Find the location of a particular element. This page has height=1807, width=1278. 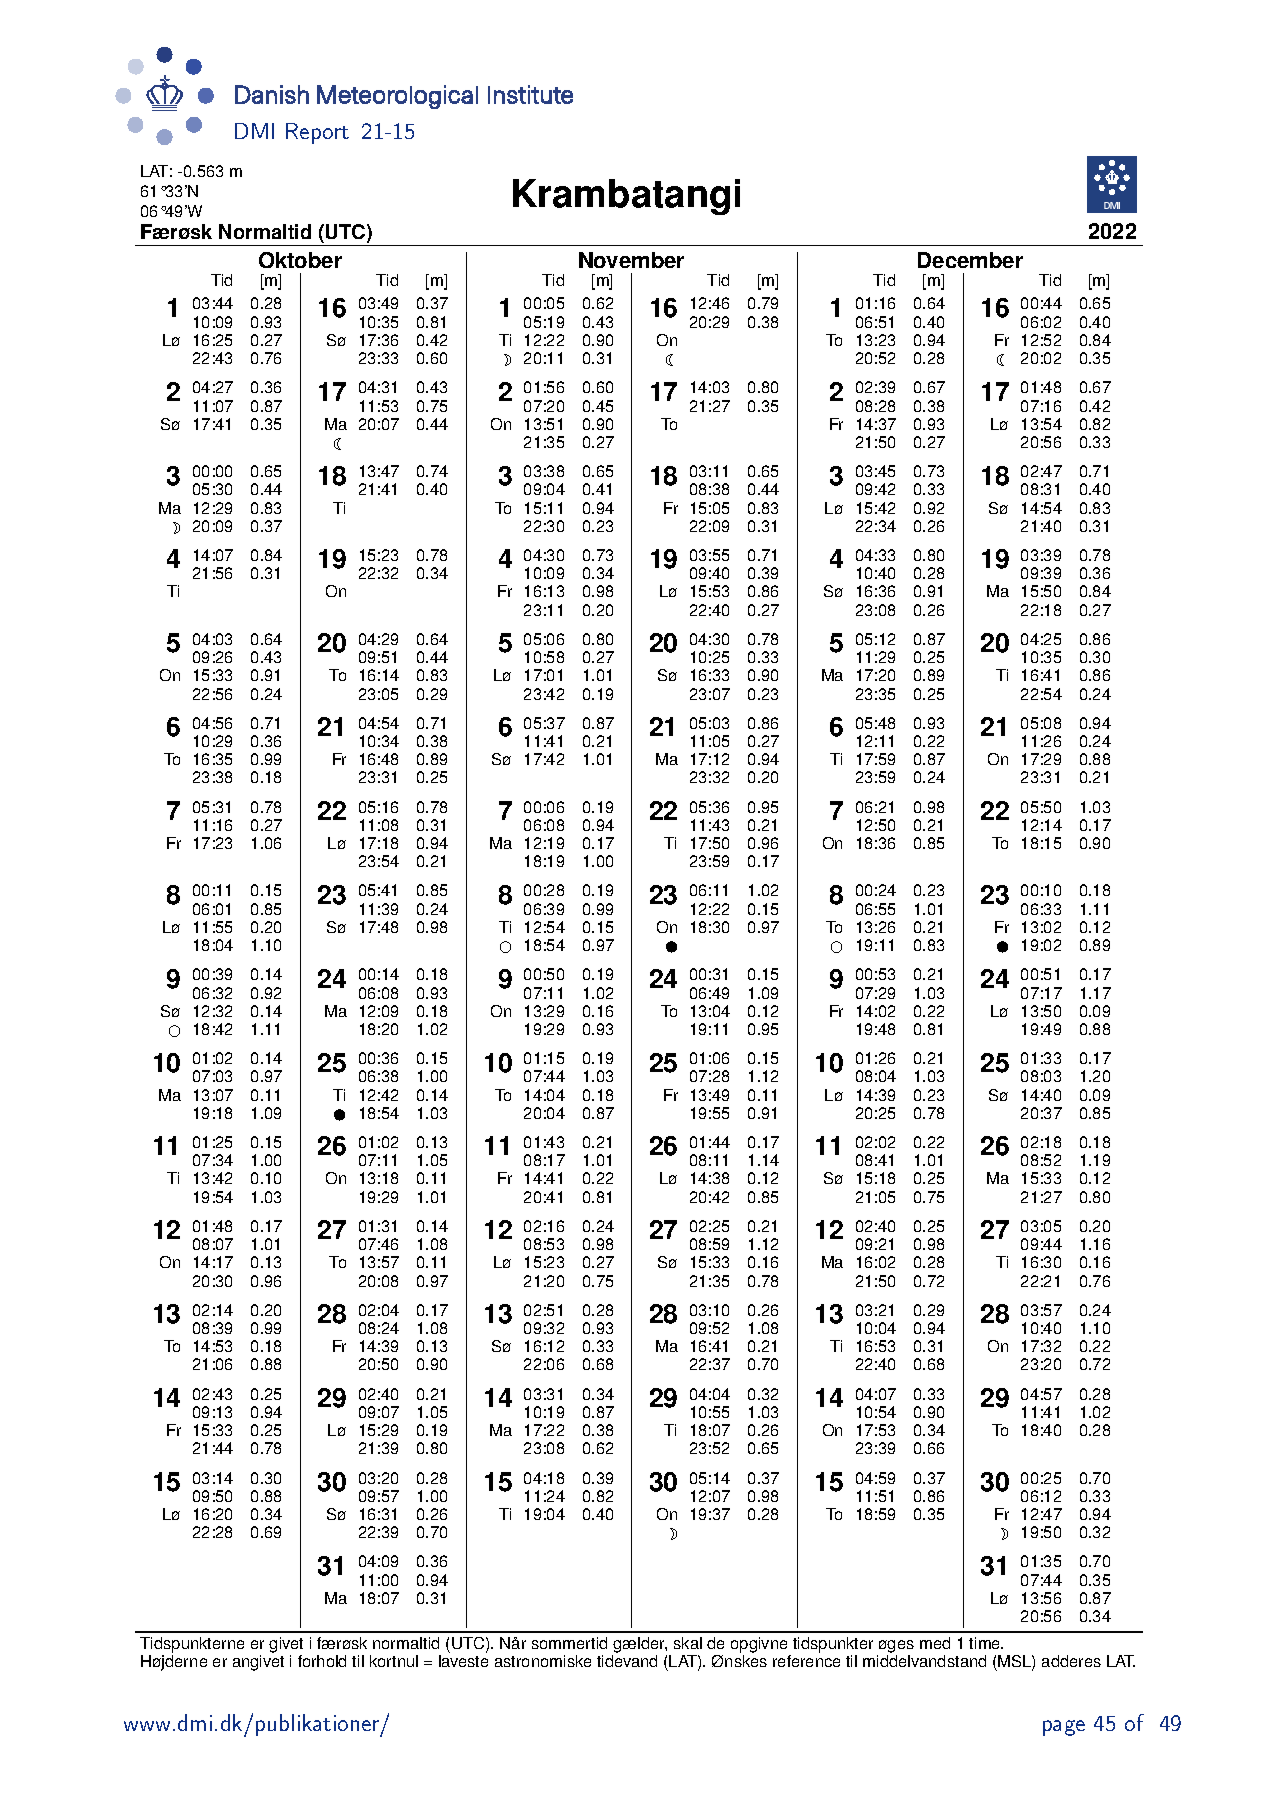

November is located at coordinates (631, 260).
